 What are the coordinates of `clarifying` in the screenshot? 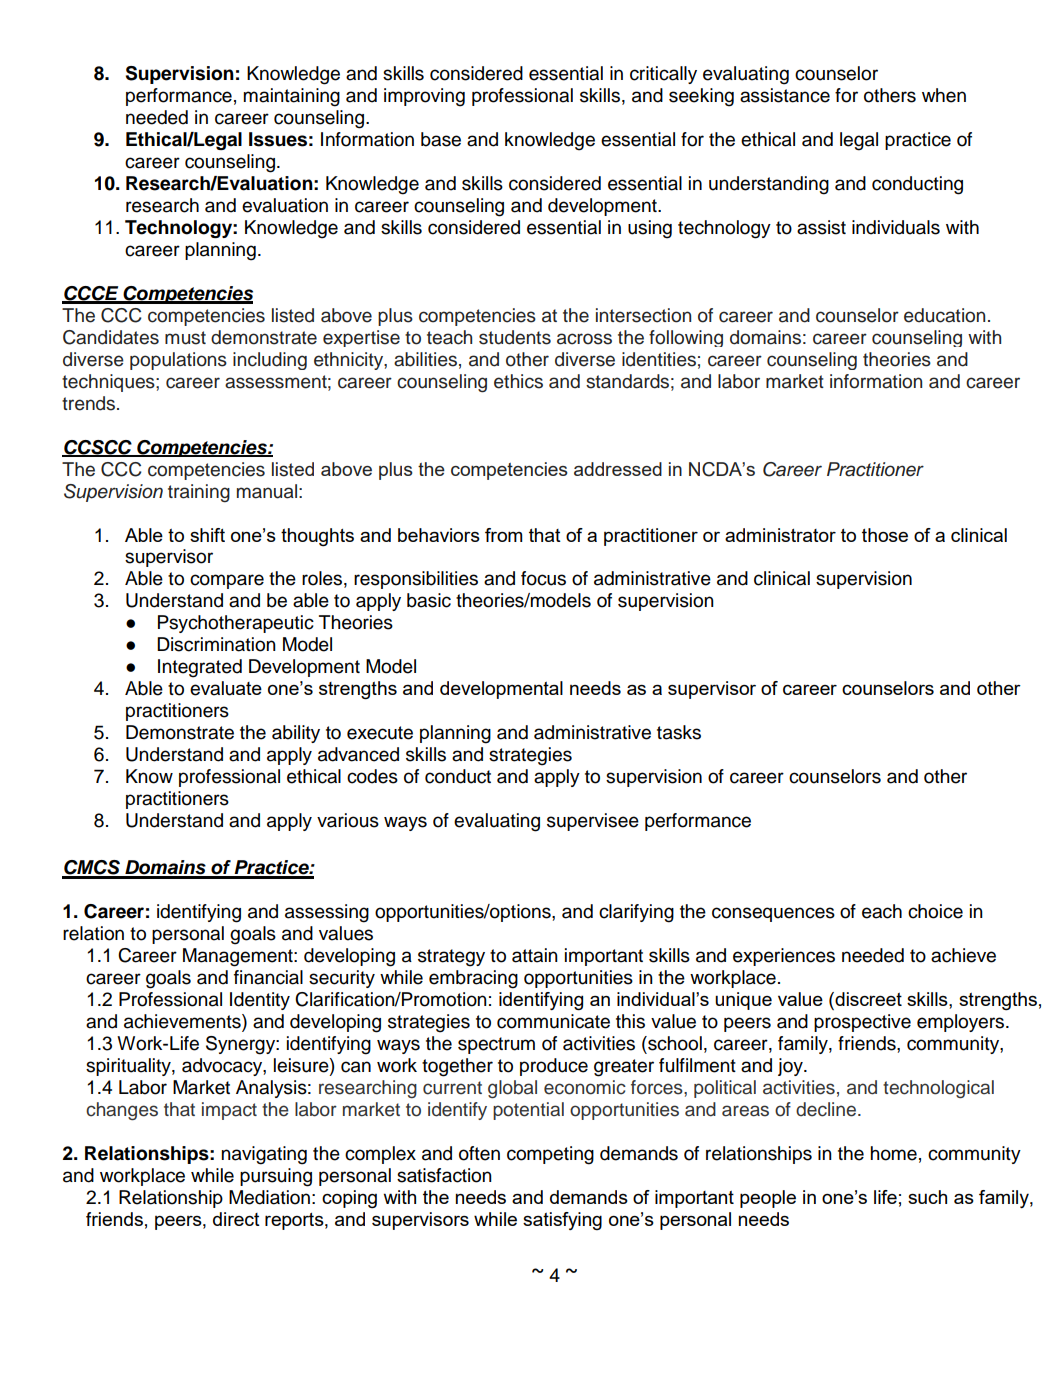 It's located at (636, 913).
